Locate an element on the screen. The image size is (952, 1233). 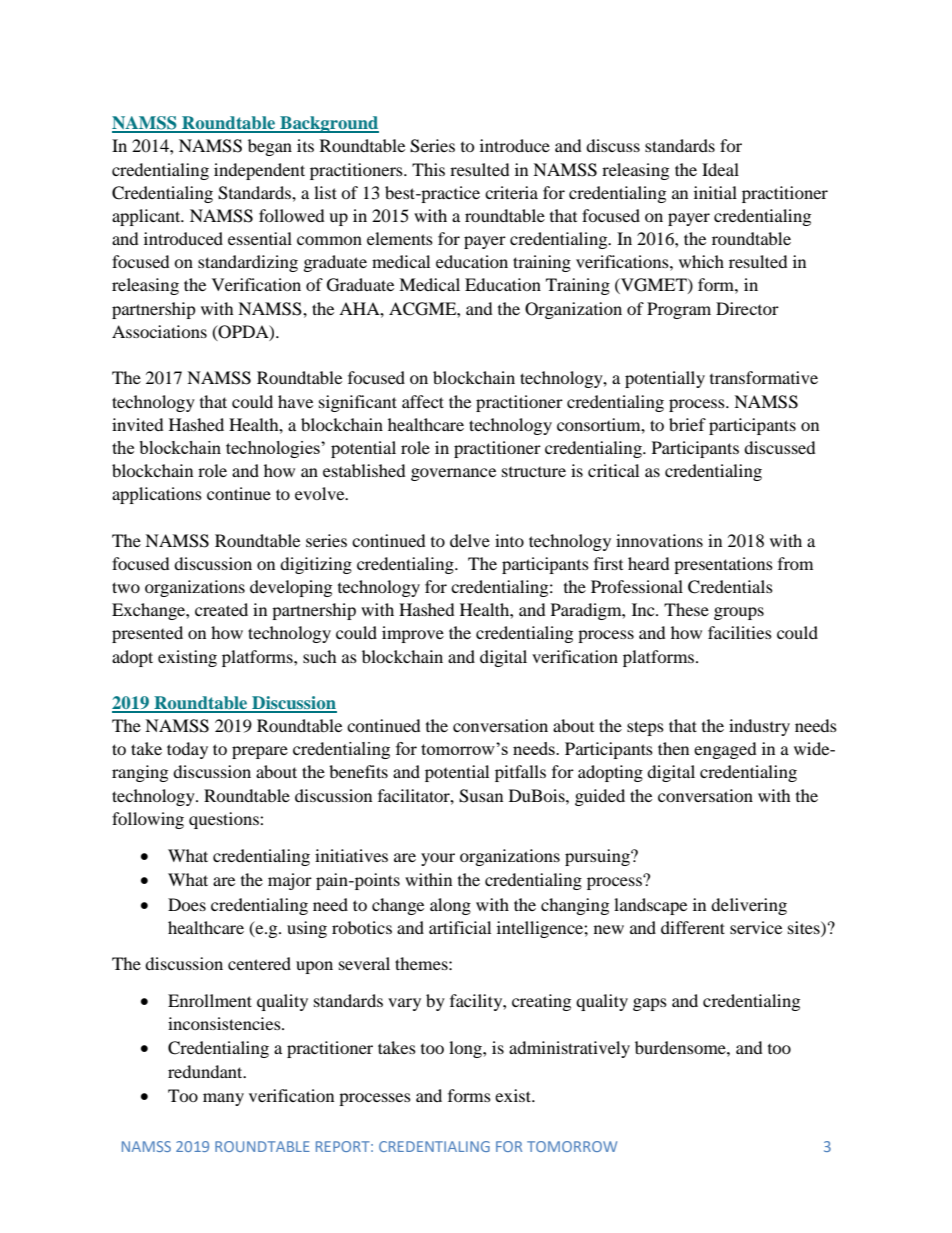
Susan is located at coordinates (481, 796).
